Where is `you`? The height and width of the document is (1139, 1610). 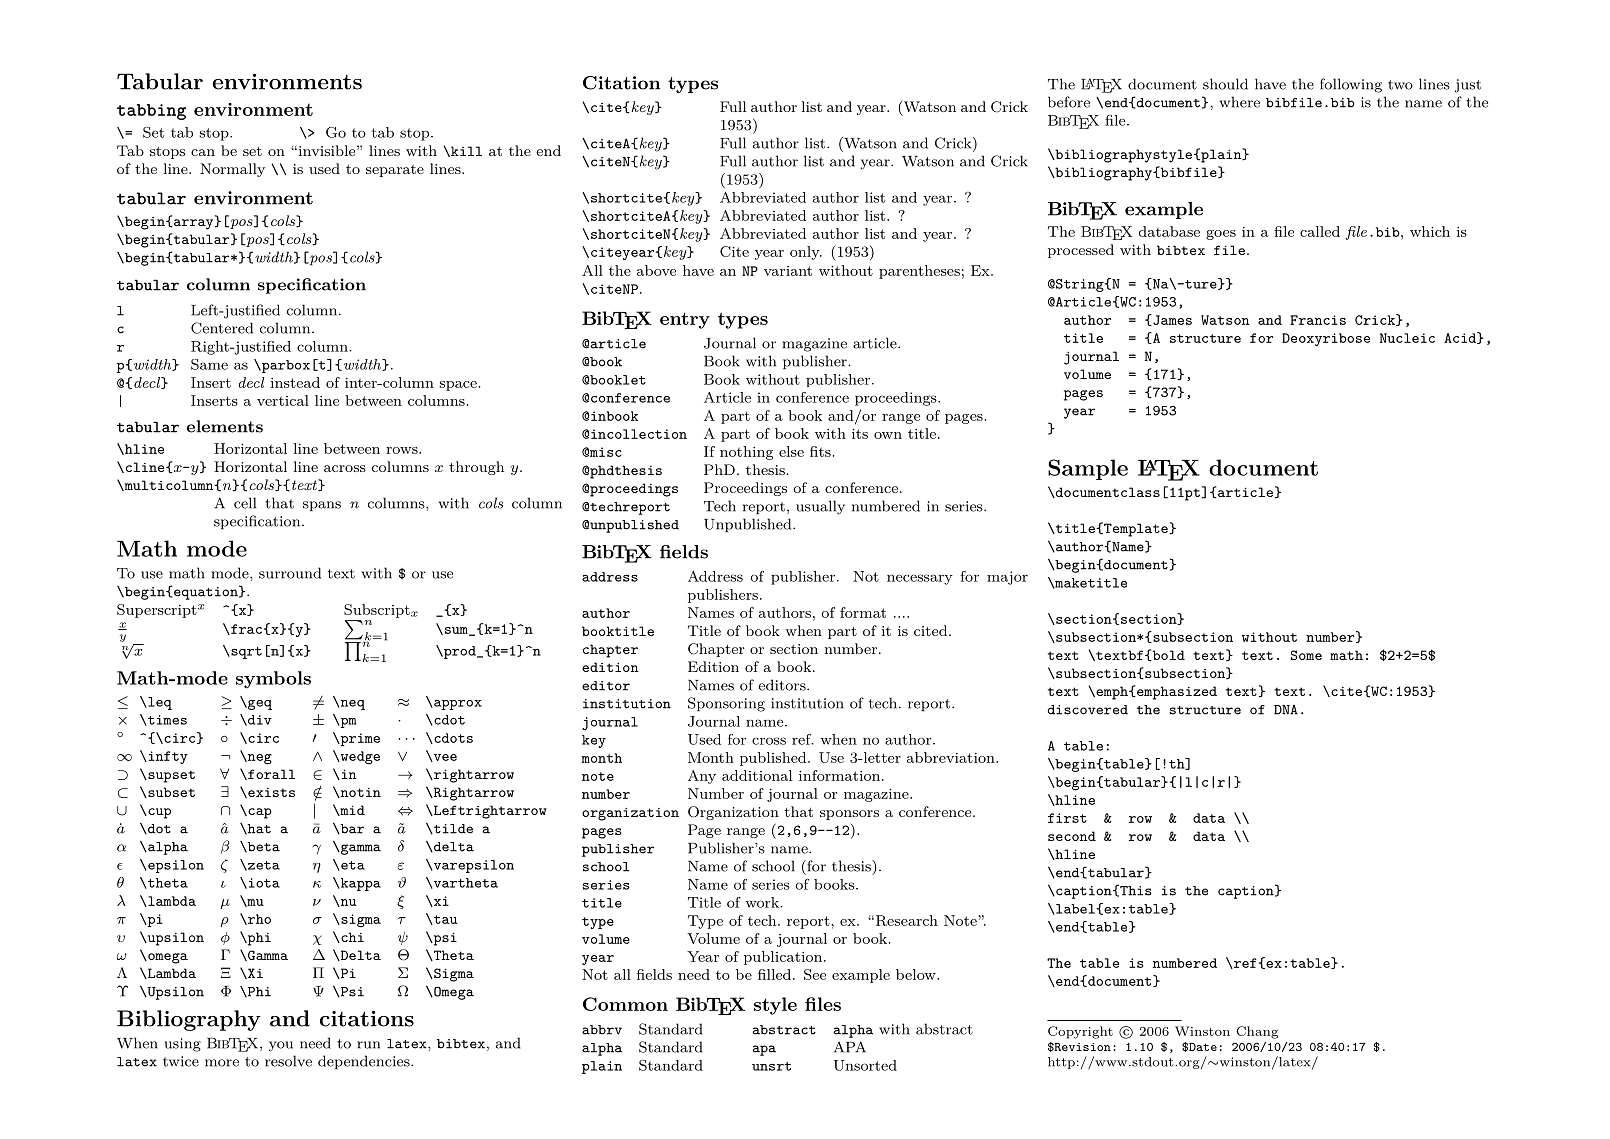
you is located at coordinates (281, 1046).
